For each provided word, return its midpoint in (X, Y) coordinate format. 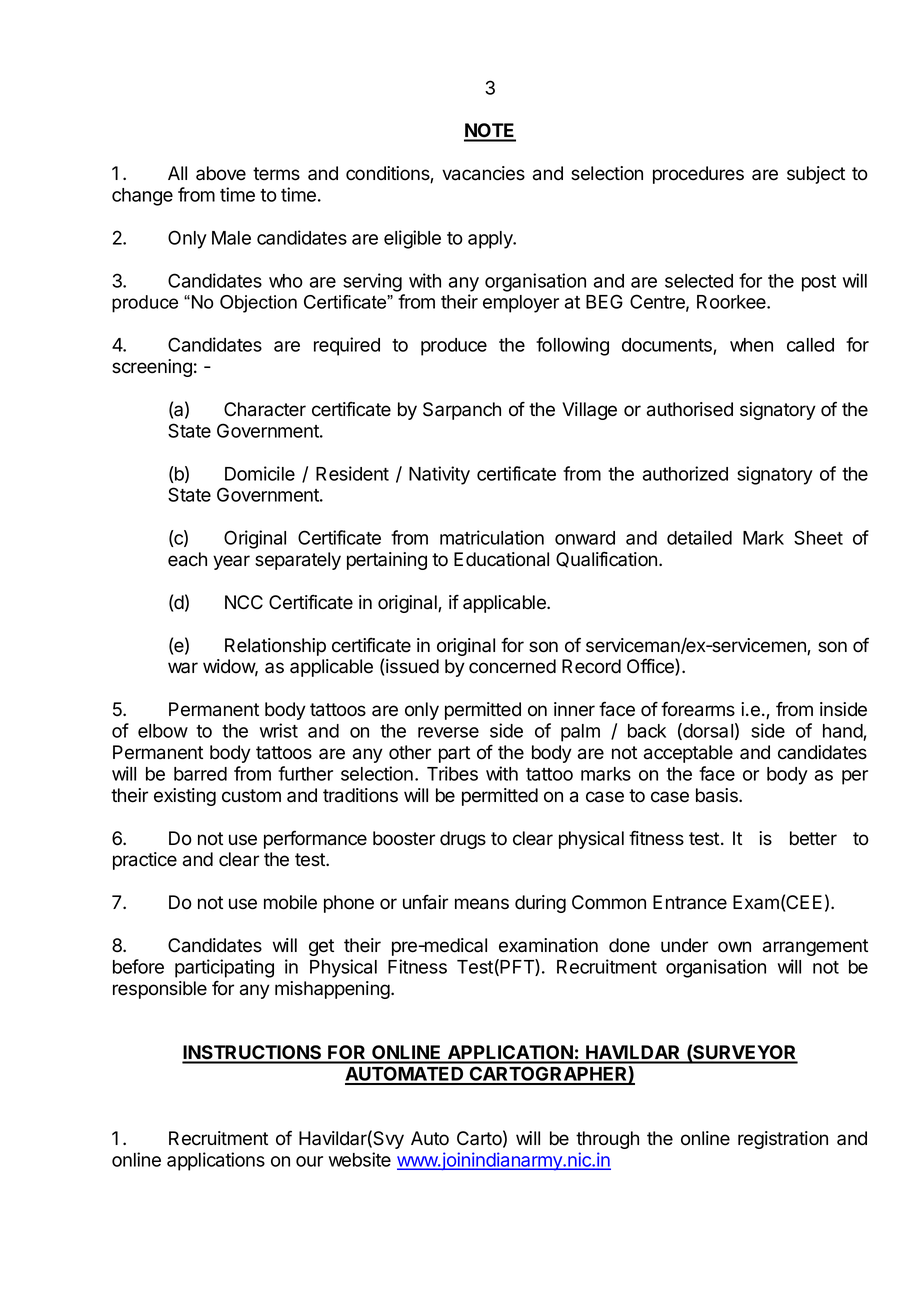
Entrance (690, 902)
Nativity (439, 475)
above (221, 173)
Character (265, 409)
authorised (690, 409)
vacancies (483, 173)
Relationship (275, 647)
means (482, 904)
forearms (698, 709)
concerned (512, 666)
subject (816, 175)
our (309, 1161)
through (607, 1140)
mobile (290, 902)
